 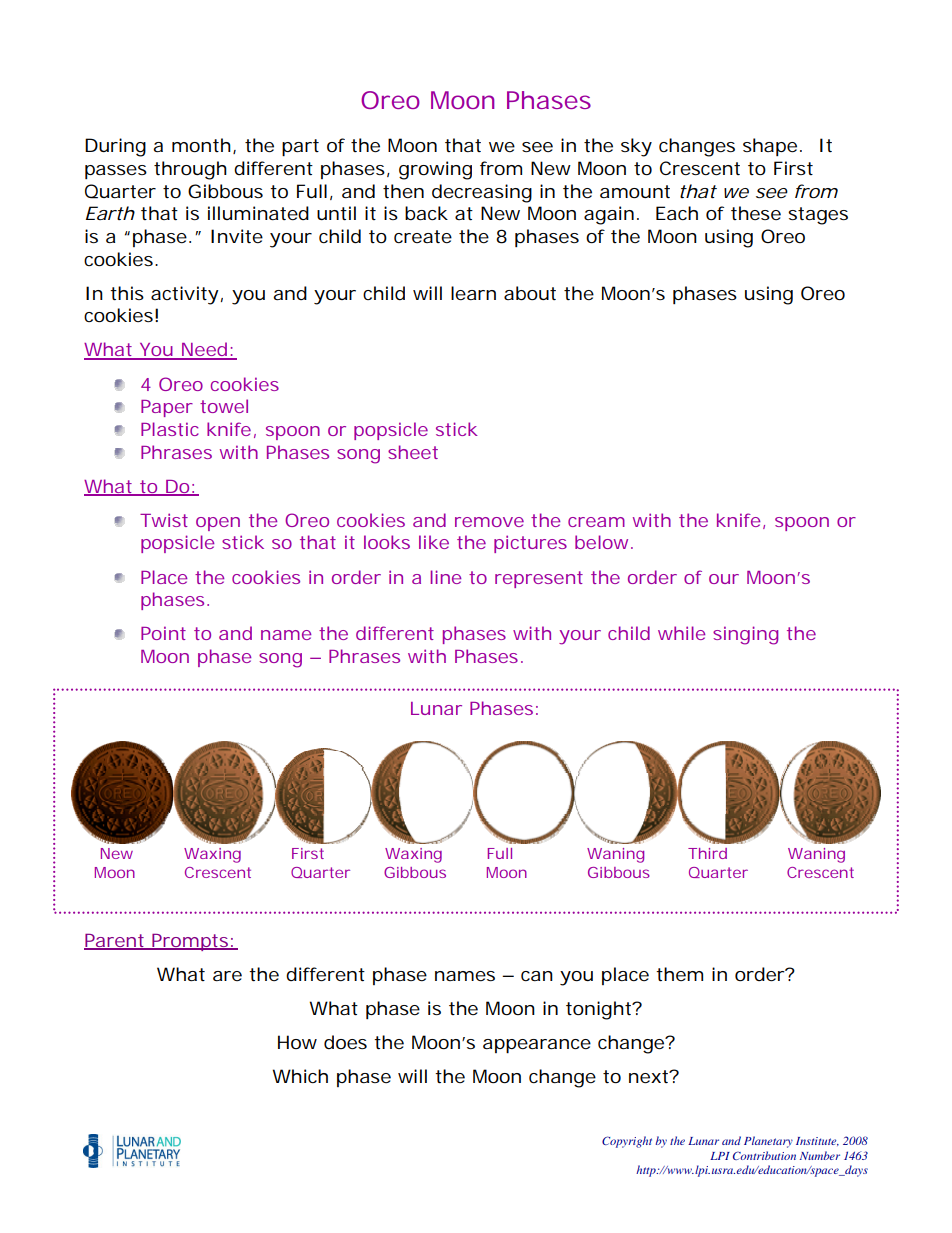 What do you see at coordinates (537, 976) in the image?
I see `can` at bounding box center [537, 976].
